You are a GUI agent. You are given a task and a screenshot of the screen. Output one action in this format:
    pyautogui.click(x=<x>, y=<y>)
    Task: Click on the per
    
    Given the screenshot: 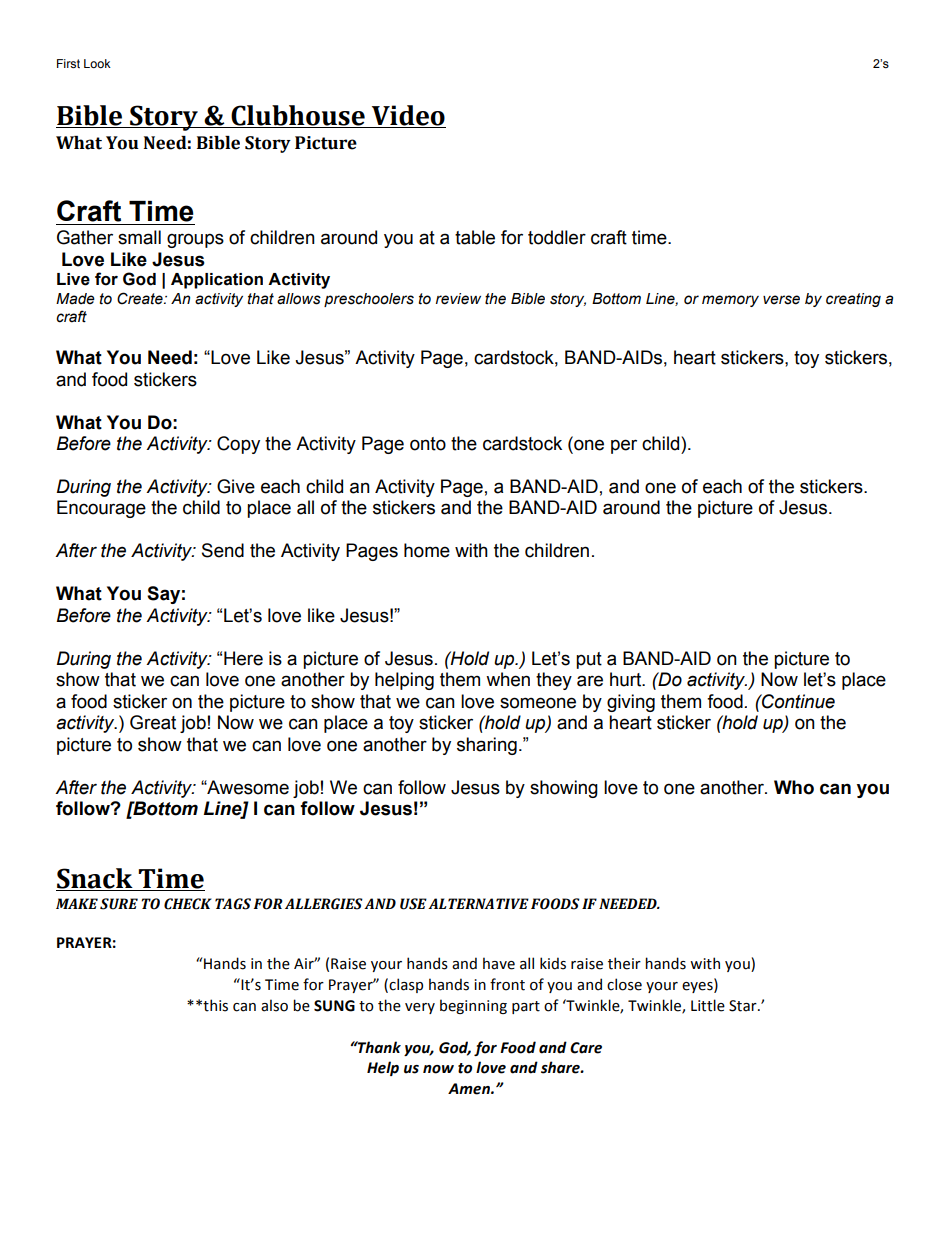 What is the action you would take?
    pyautogui.click(x=624, y=446)
